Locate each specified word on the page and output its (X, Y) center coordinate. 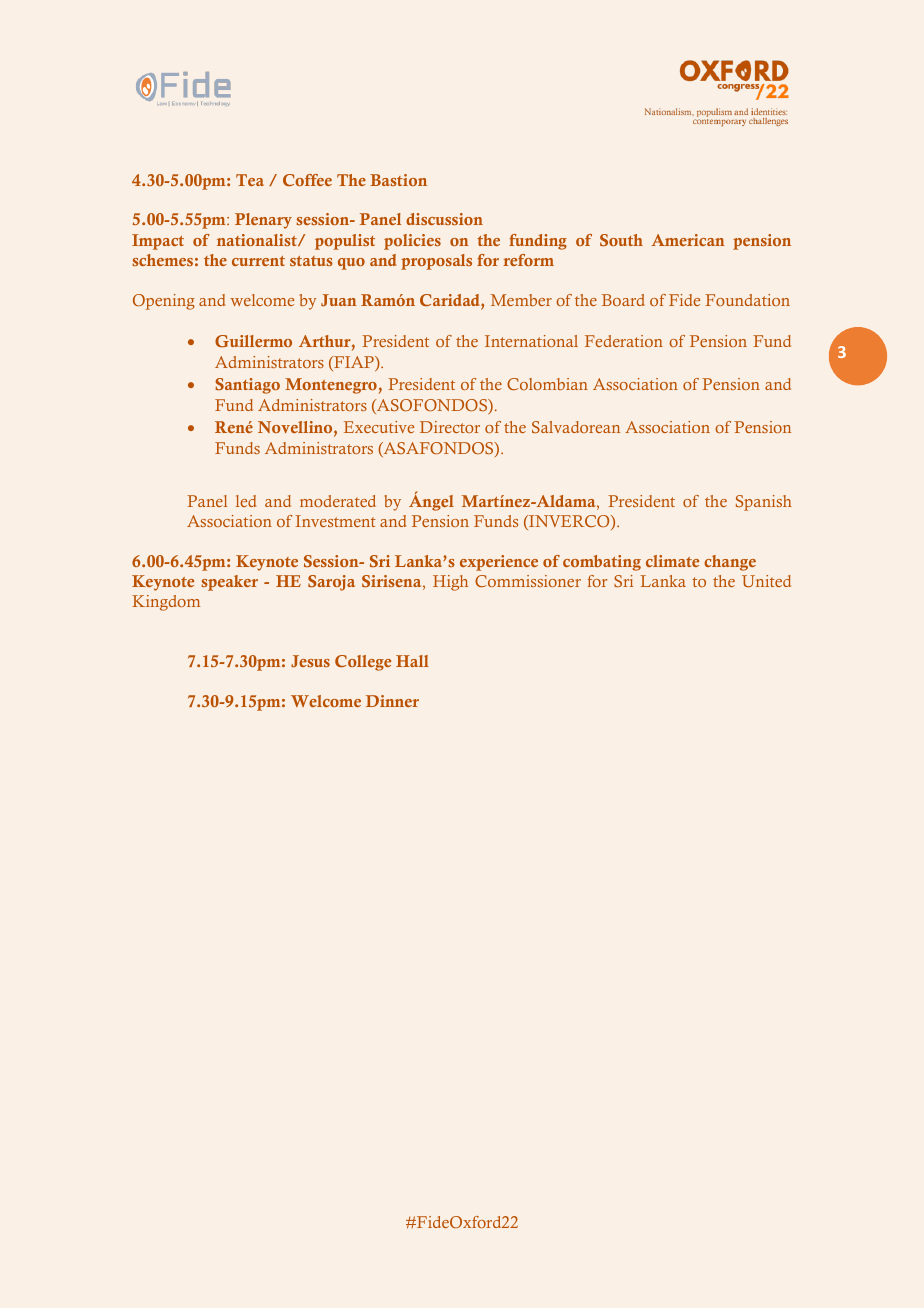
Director (450, 427)
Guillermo (253, 341)
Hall (412, 661)
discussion (444, 219)
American (688, 240)
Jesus (310, 661)
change (730, 563)
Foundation (747, 300)
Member (521, 300)
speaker (229, 583)
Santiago (247, 386)
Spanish (764, 503)
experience (499, 563)
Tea (250, 180)
